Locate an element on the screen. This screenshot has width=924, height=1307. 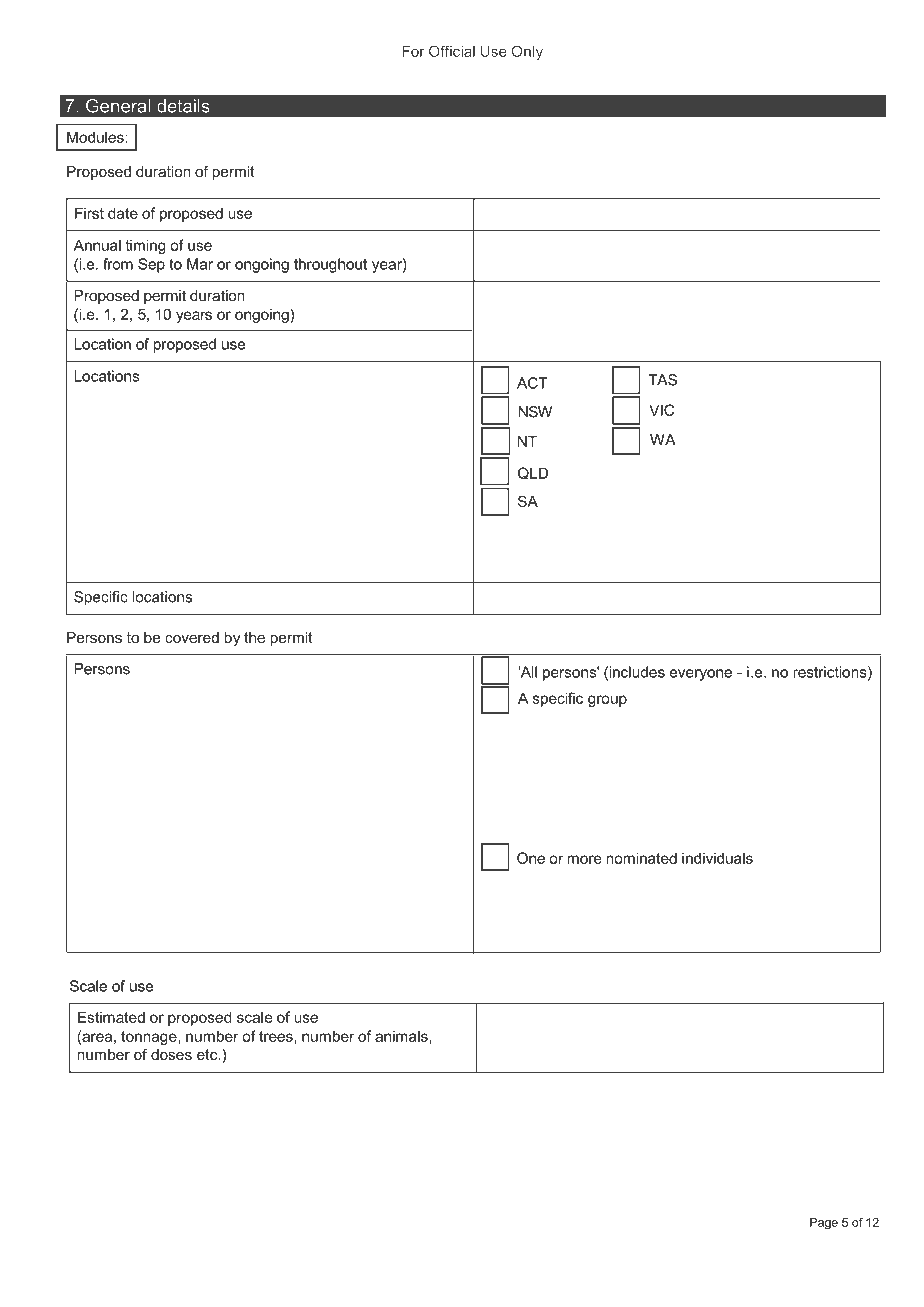
Official is located at coordinates (452, 51).
